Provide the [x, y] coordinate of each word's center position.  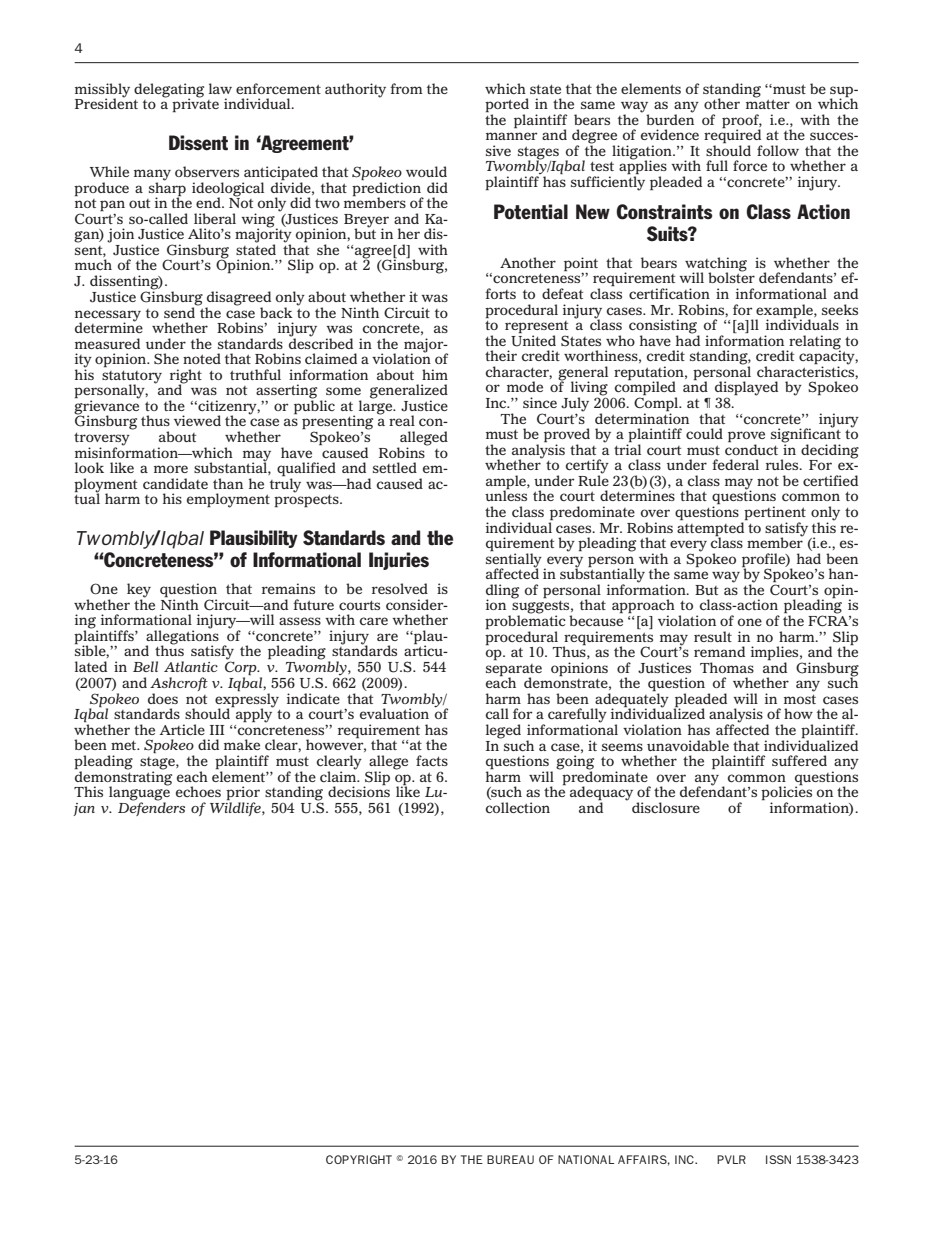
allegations [182, 637]
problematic [525, 622]
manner [512, 136]
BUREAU [510, 1159]
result [713, 636]
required [733, 136]
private [195, 104]
